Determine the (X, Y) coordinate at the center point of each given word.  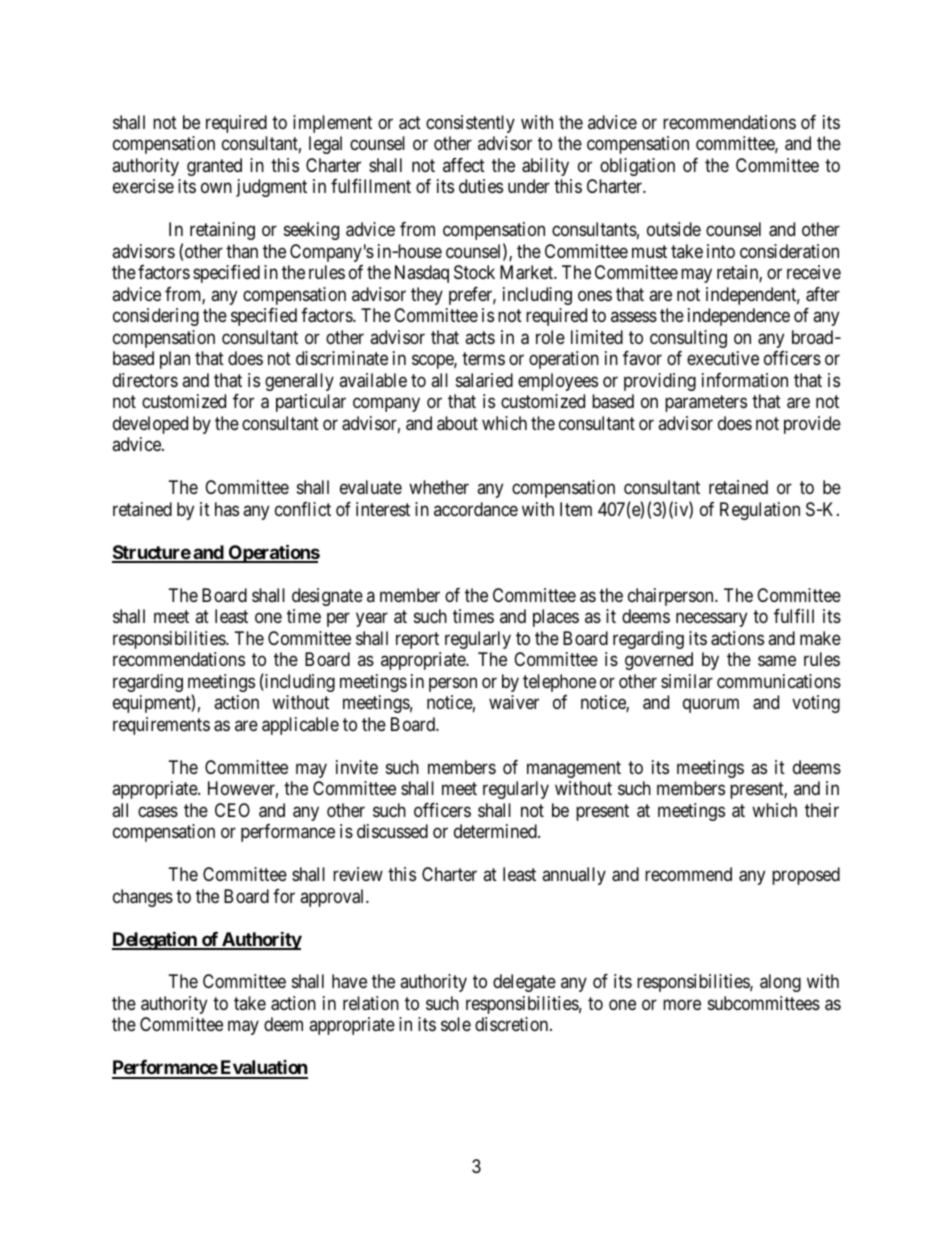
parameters (706, 404)
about (457, 423)
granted (214, 167)
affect (464, 165)
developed (150, 425)
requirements (161, 726)
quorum (711, 706)
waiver (514, 702)
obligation (637, 167)
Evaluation (263, 1069)
